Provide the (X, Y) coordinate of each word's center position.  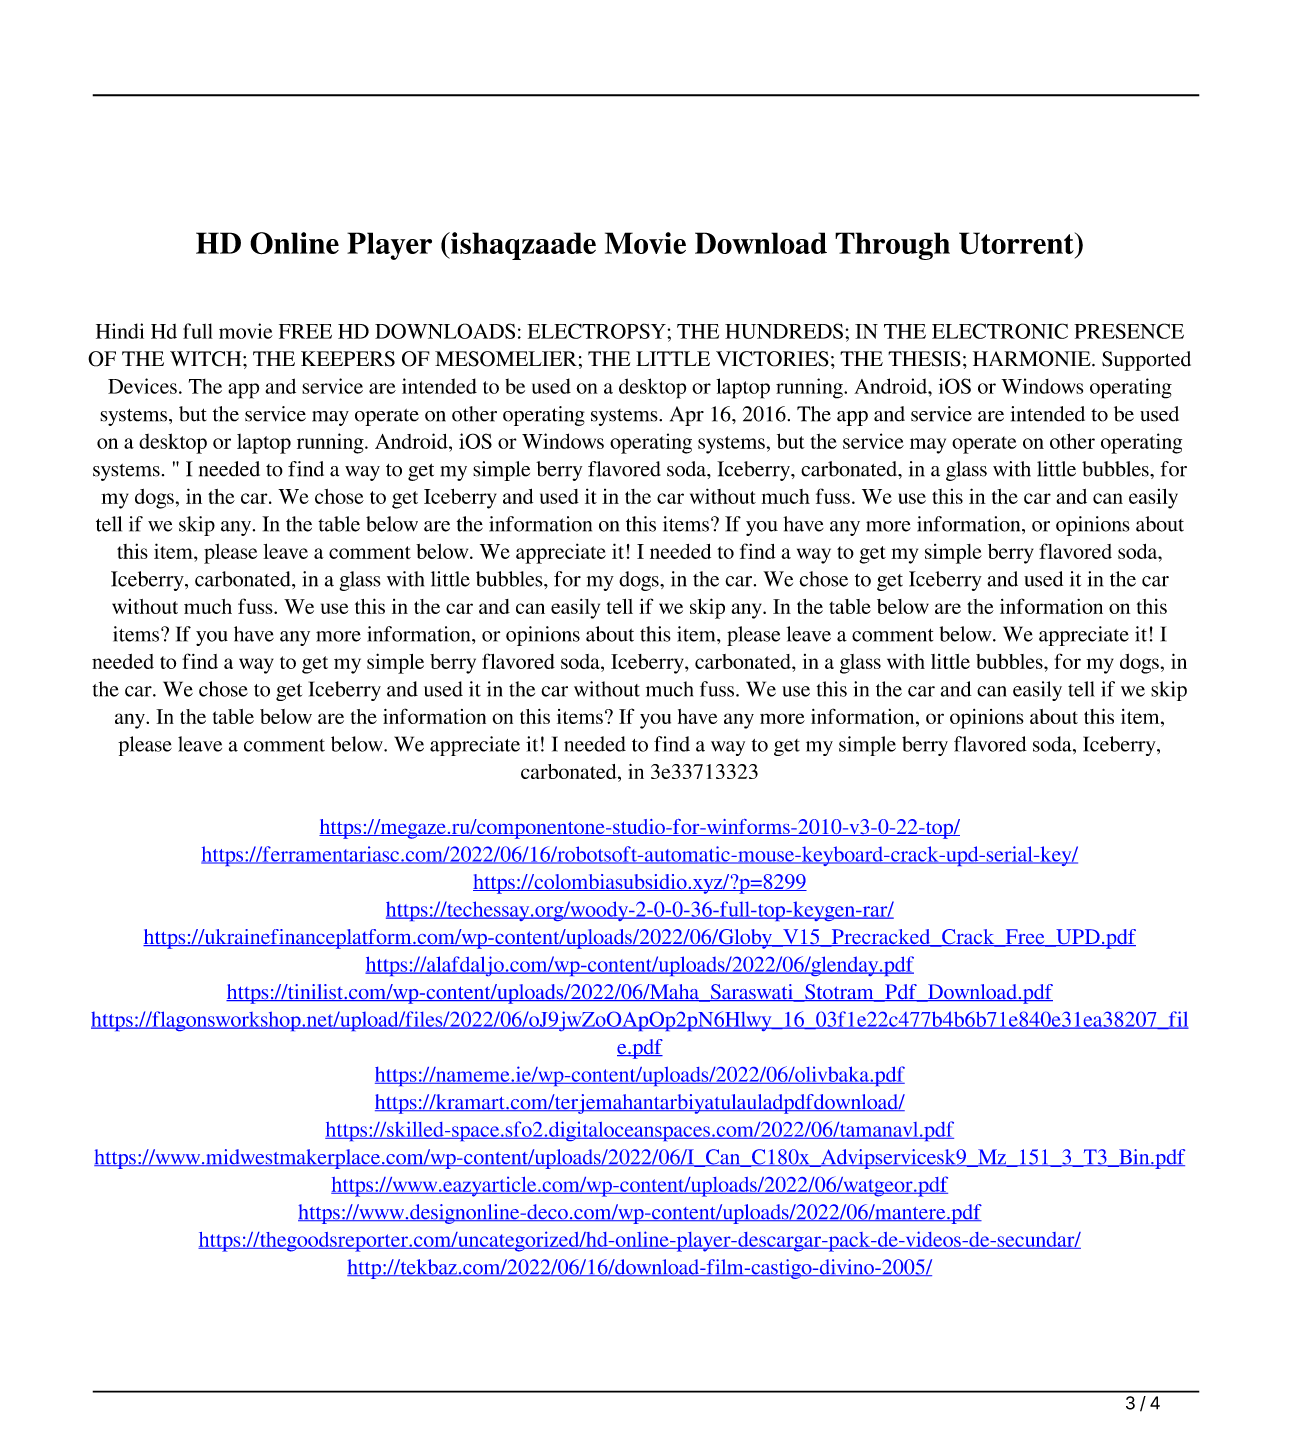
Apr (687, 416)
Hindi (120, 331)
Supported (1146, 361)
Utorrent (1017, 243)
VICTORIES (772, 359)
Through (892, 246)
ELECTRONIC (1000, 331)
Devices (142, 386)
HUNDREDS (784, 331)
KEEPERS (348, 359)
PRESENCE (1129, 331)
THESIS (924, 359)
